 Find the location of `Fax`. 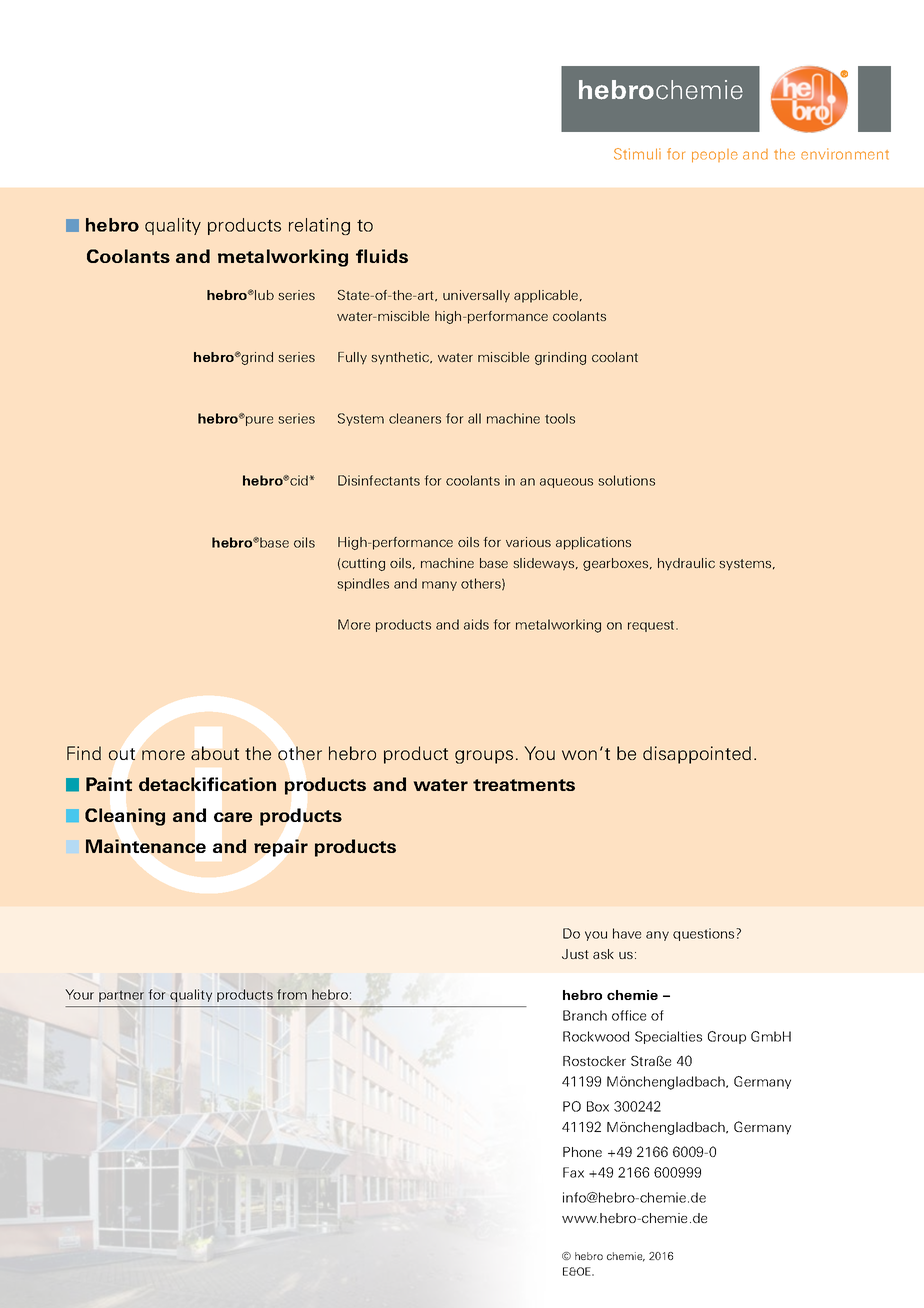

Fax is located at coordinates (573, 1172).
